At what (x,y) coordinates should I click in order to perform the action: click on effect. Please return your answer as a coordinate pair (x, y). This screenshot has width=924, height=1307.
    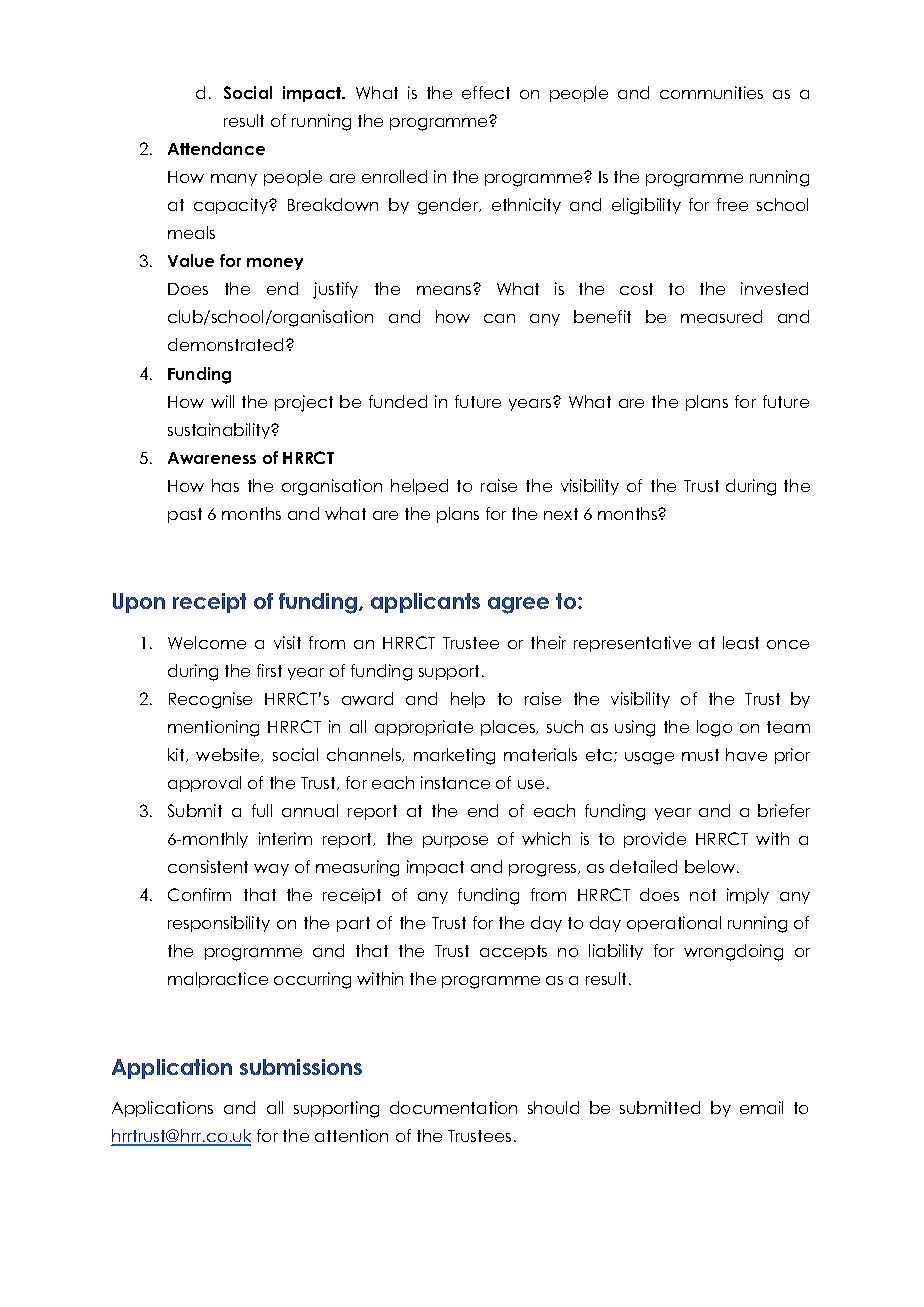
    Looking at the image, I should click on (486, 92).
